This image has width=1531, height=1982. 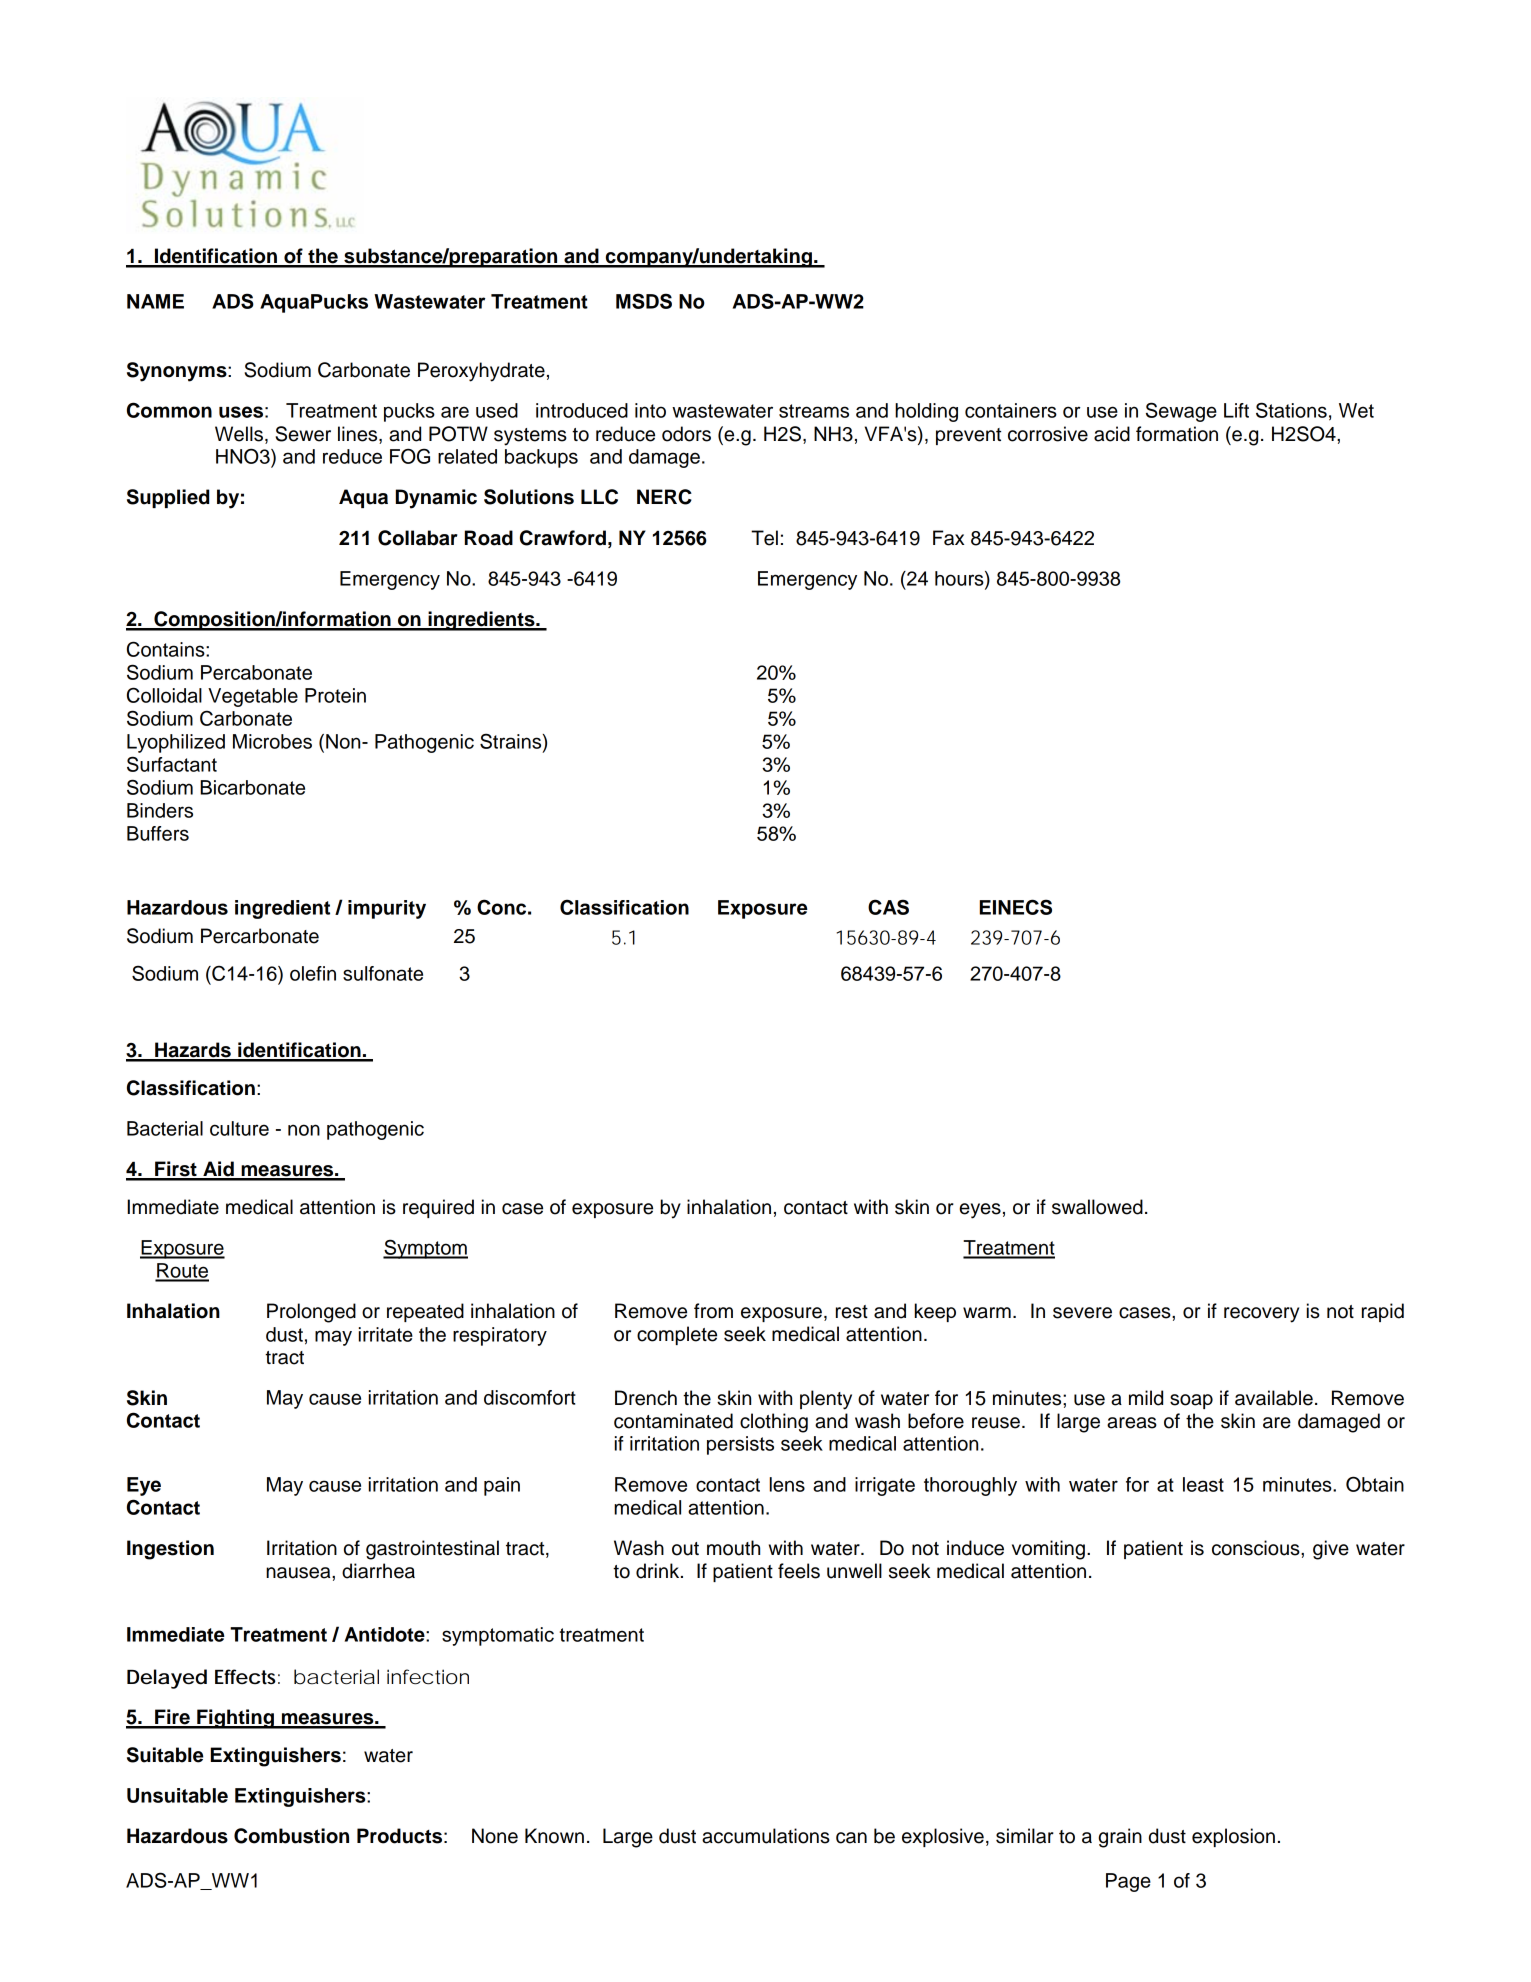 What do you see at coordinates (291, 1836) in the image?
I see `Combustion` at bounding box center [291, 1836].
